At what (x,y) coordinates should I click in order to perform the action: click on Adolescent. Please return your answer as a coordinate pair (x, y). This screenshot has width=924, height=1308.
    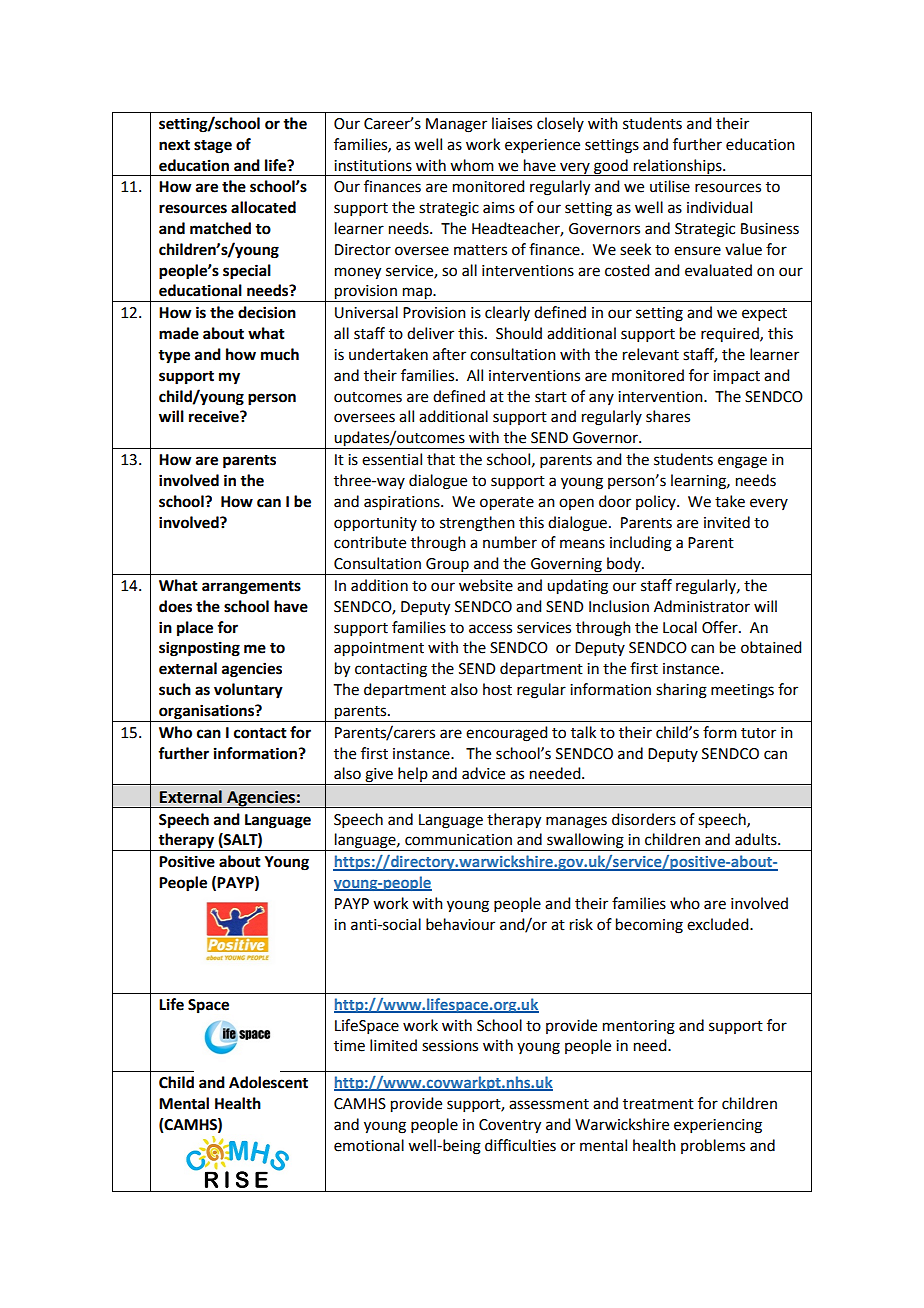
    Looking at the image, I should click on (268, 1082).
